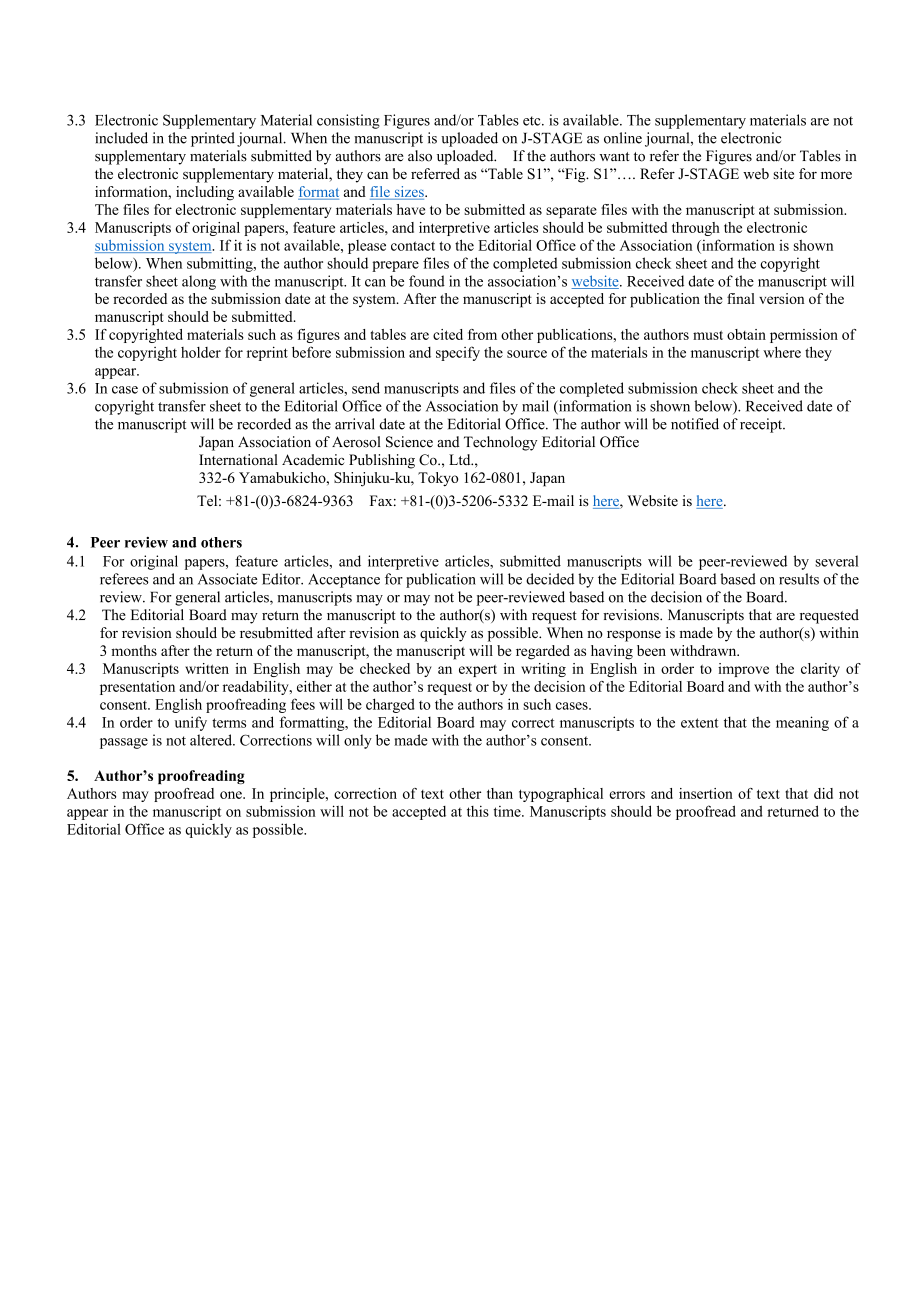  I want to click on receipt, so click(762, 425).
